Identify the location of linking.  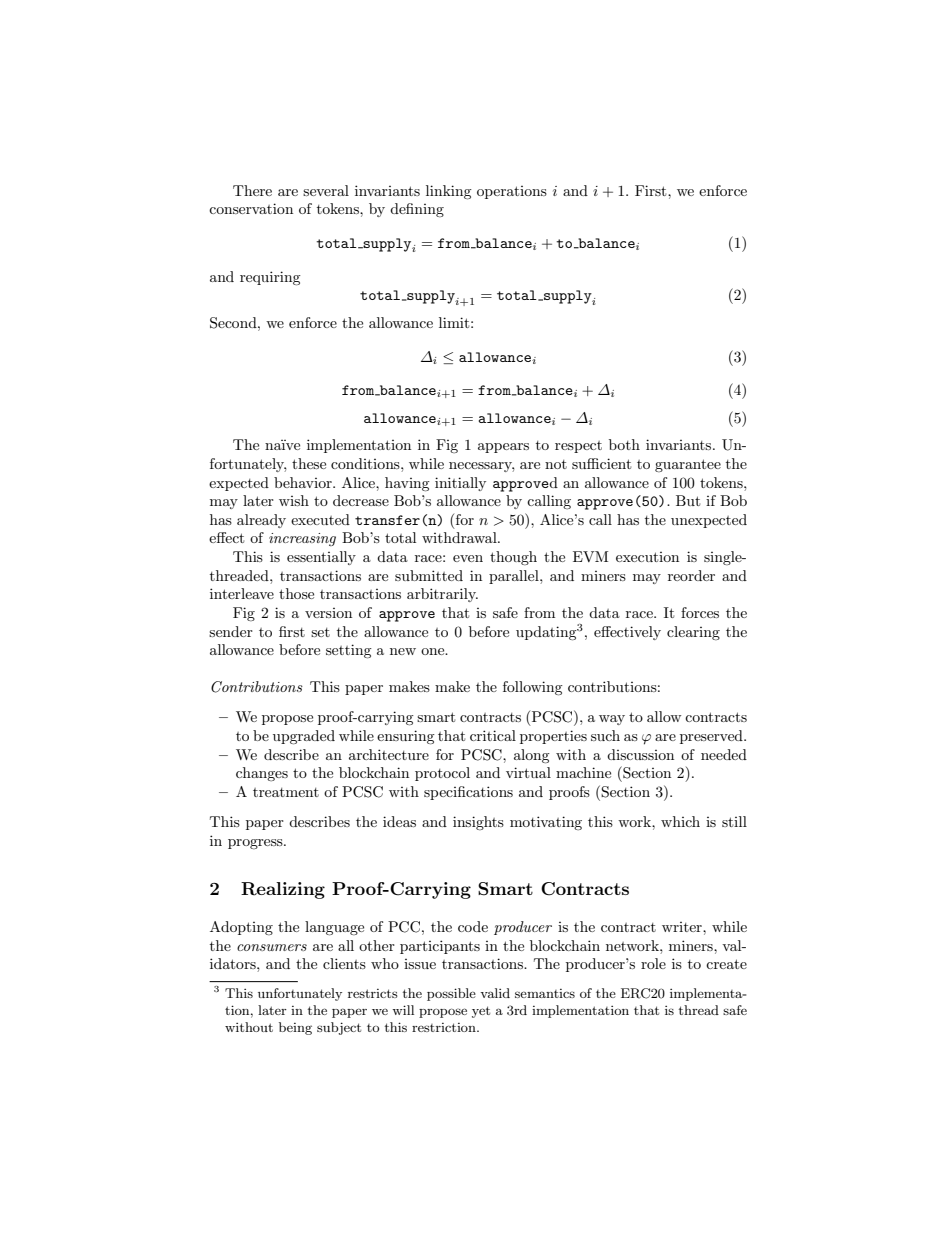
(449, 192).
